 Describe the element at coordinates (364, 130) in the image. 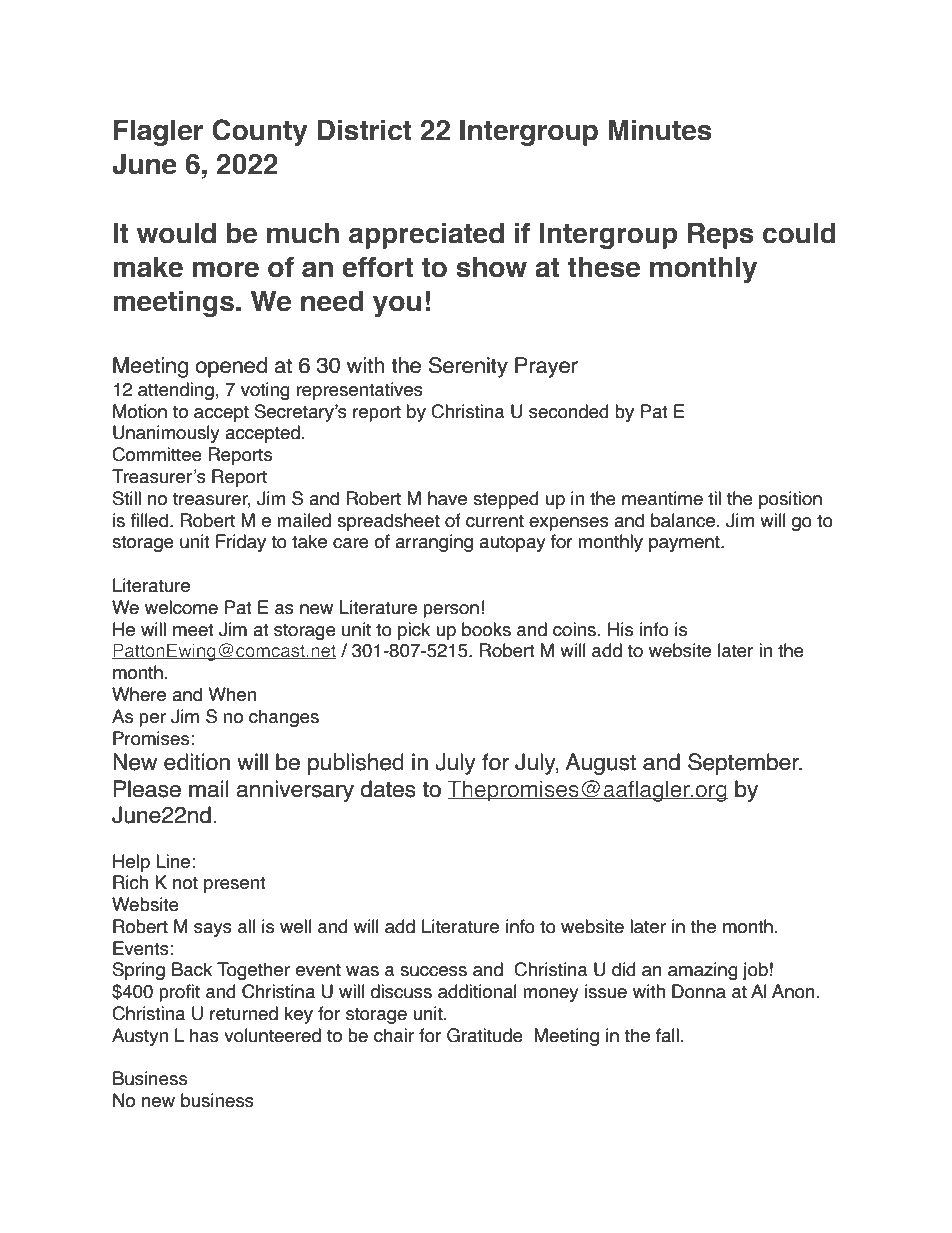

I see `District` at that location.
